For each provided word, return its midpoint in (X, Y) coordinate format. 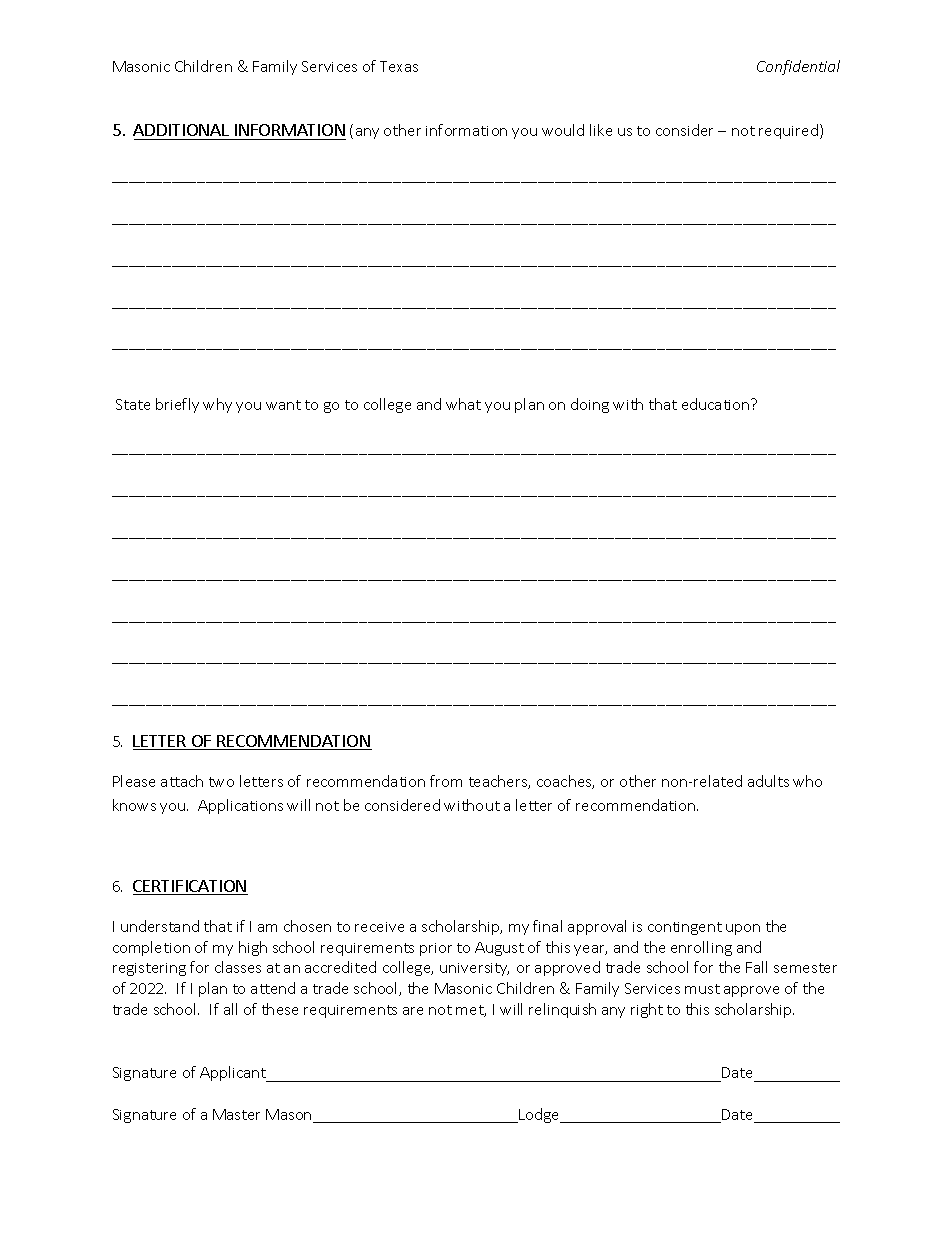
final (547, 926)
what (463, 404)
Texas (399, 66)
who (807, 781)
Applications (240, 806)
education (717, 404)
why (217, 405)
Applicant (234, 1074)
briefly (177, 405)
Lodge (539, 1115)
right (647, 1010)
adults (768, 781)
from (446, 781)
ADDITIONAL (181, 130)
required (788, 131)
